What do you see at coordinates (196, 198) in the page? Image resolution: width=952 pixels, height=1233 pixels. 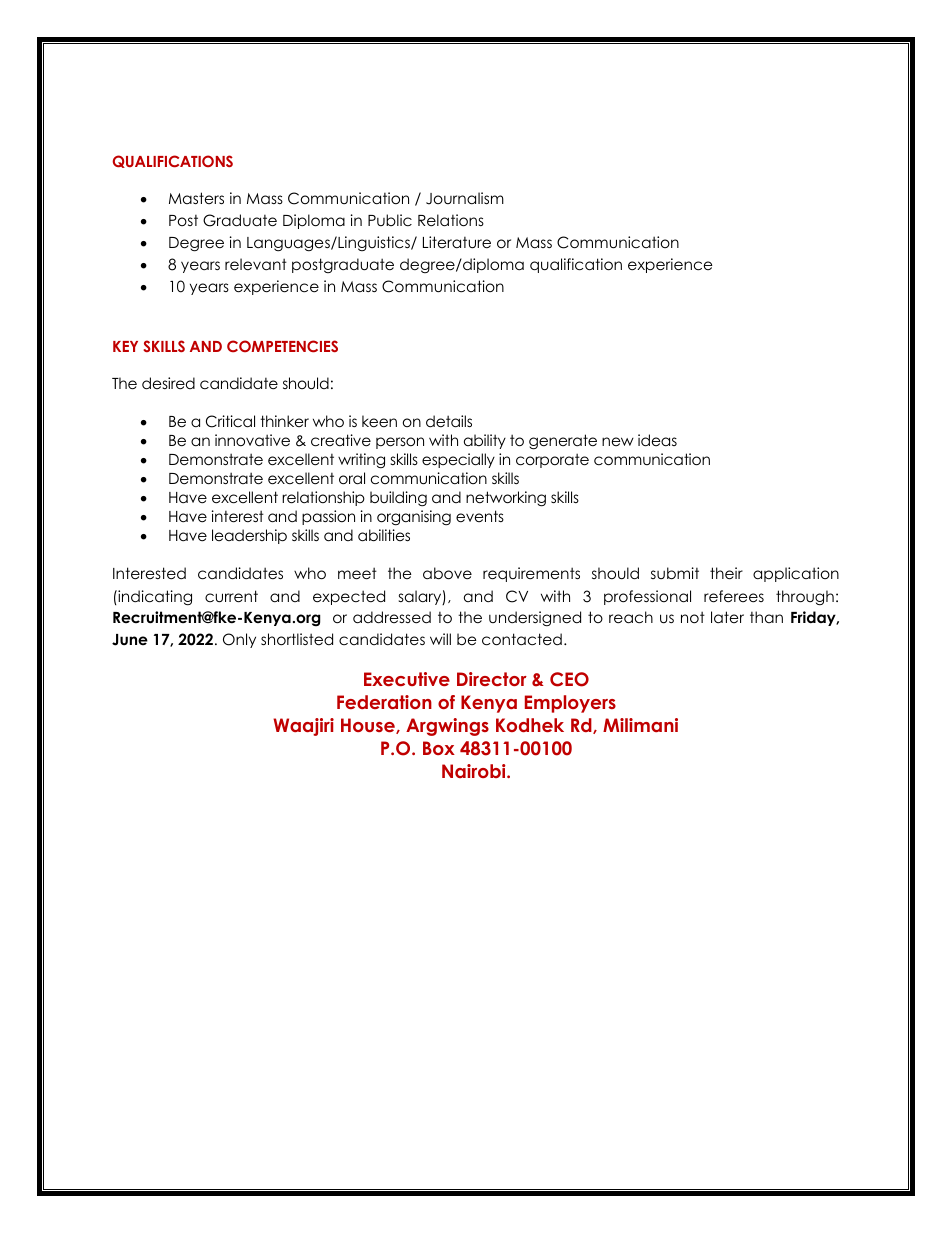 I see `Masters` at bounding box center [196, 198].
